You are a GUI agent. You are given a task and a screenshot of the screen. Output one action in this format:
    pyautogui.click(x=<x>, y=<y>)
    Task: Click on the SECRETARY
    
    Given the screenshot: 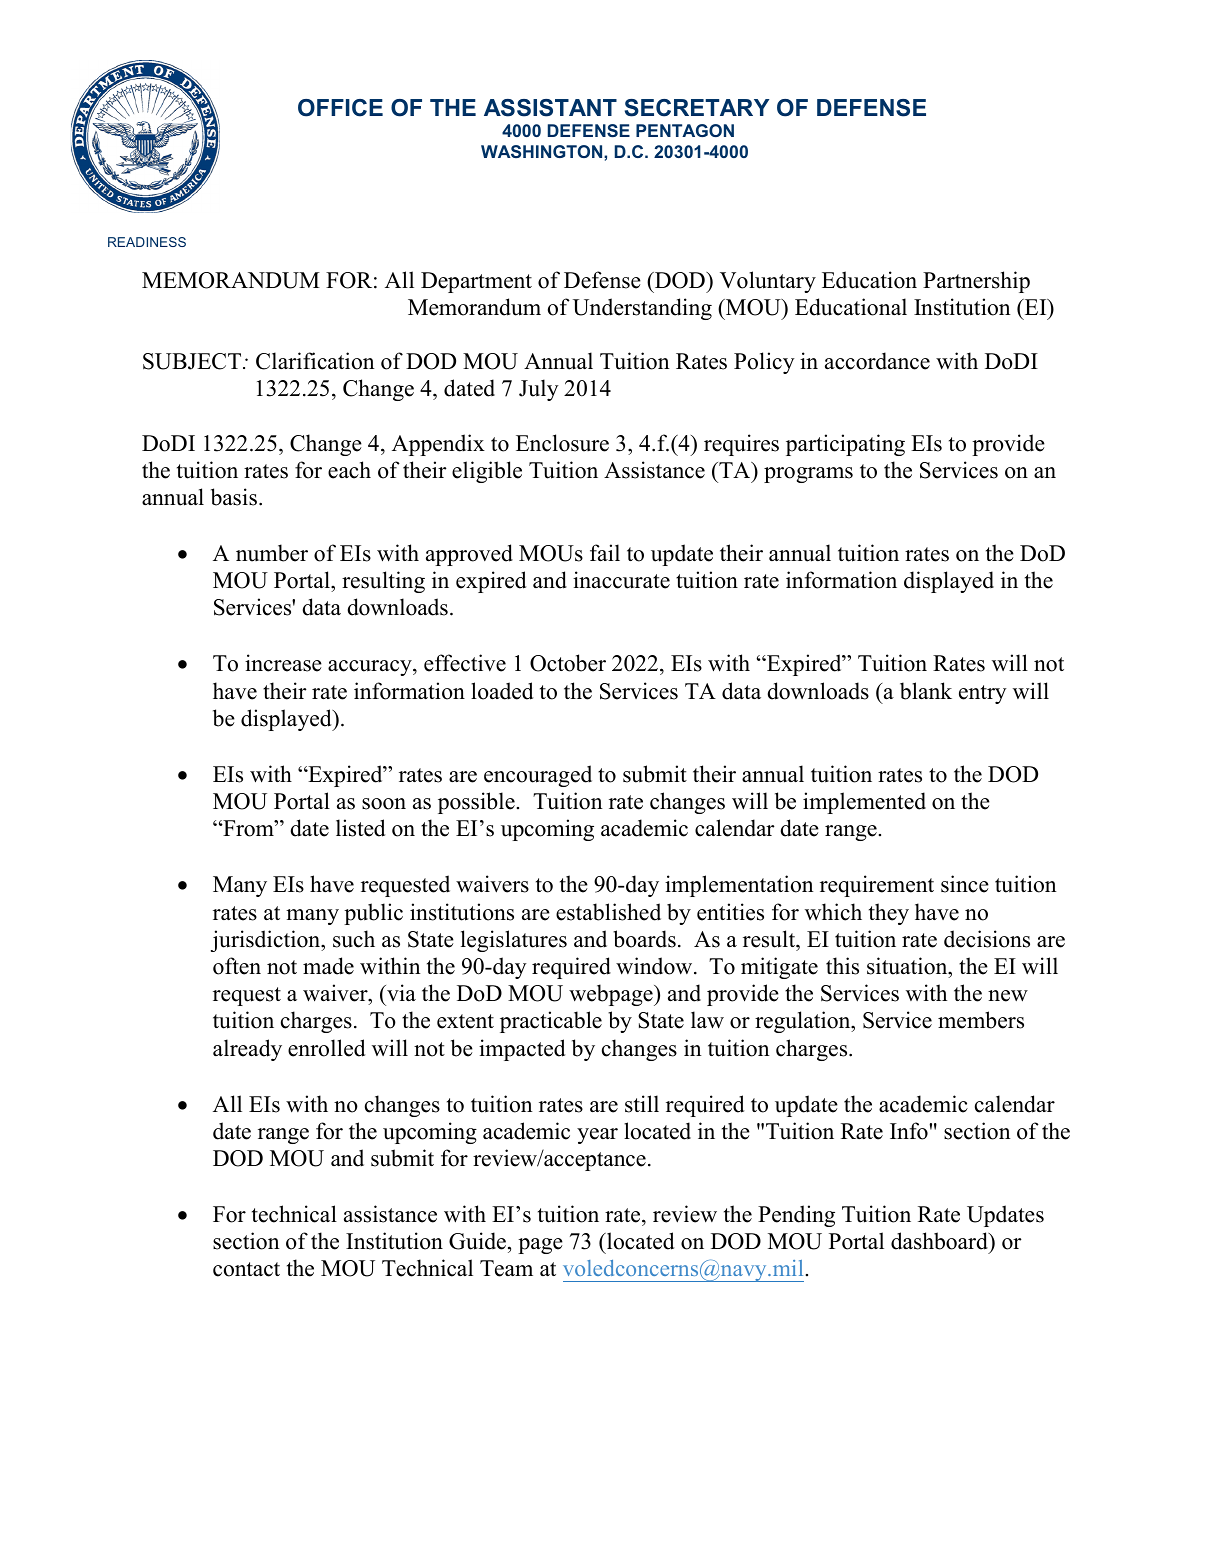 What is the action you would take?
    pyautogui.click(x=697, y=108)
